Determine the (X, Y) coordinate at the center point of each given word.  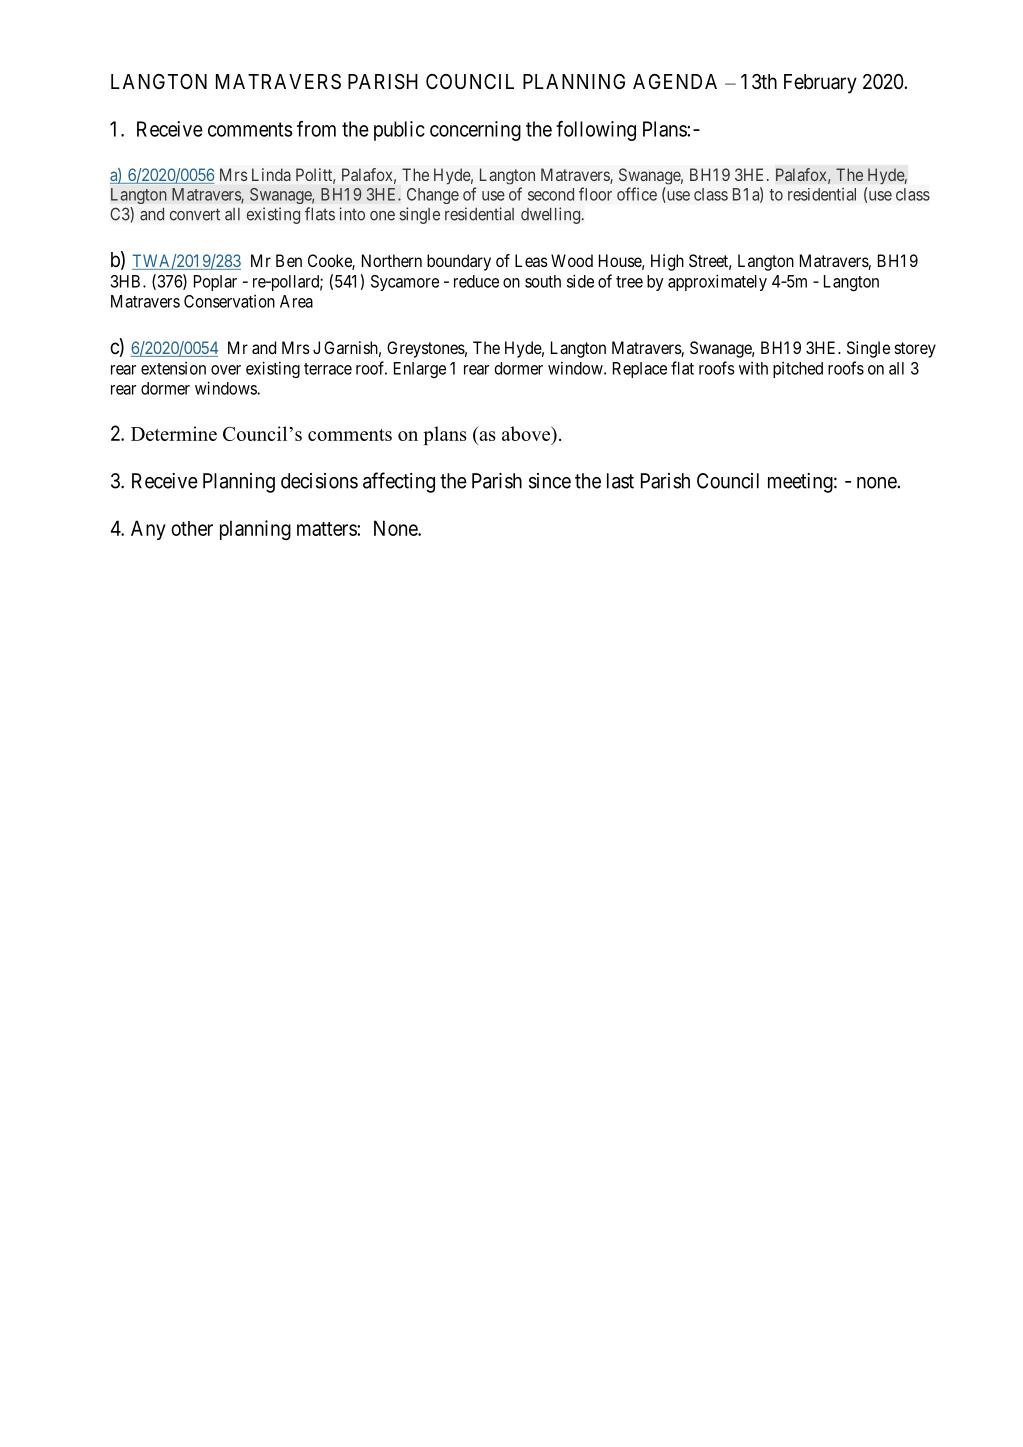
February (820, 84)
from (316, 129)
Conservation (229, 301)
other (192, 528)
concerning (475, 131)
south (543, 281)
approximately (717, 282)
